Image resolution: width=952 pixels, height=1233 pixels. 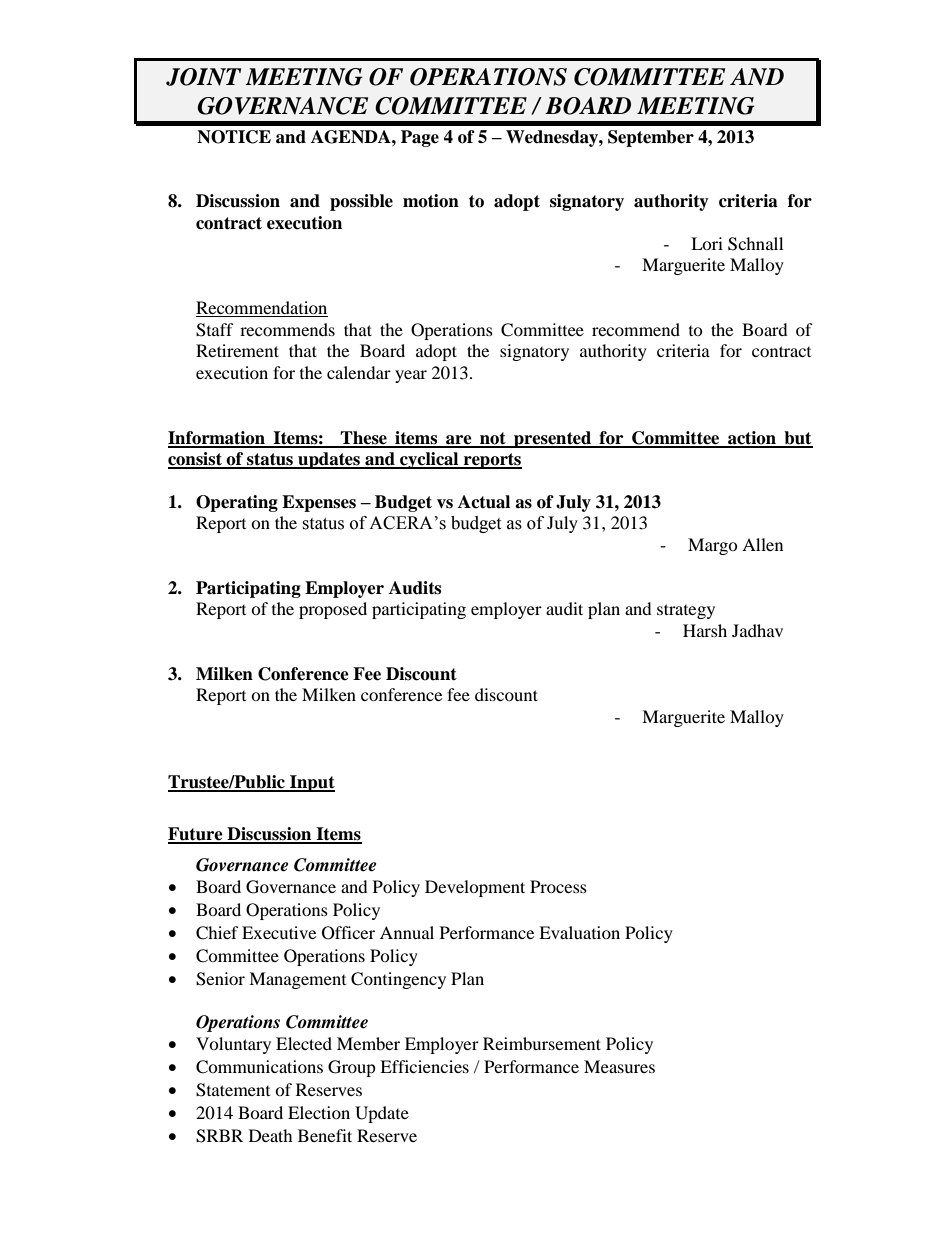 I want to click on Development, so click(x=475, y=888).
